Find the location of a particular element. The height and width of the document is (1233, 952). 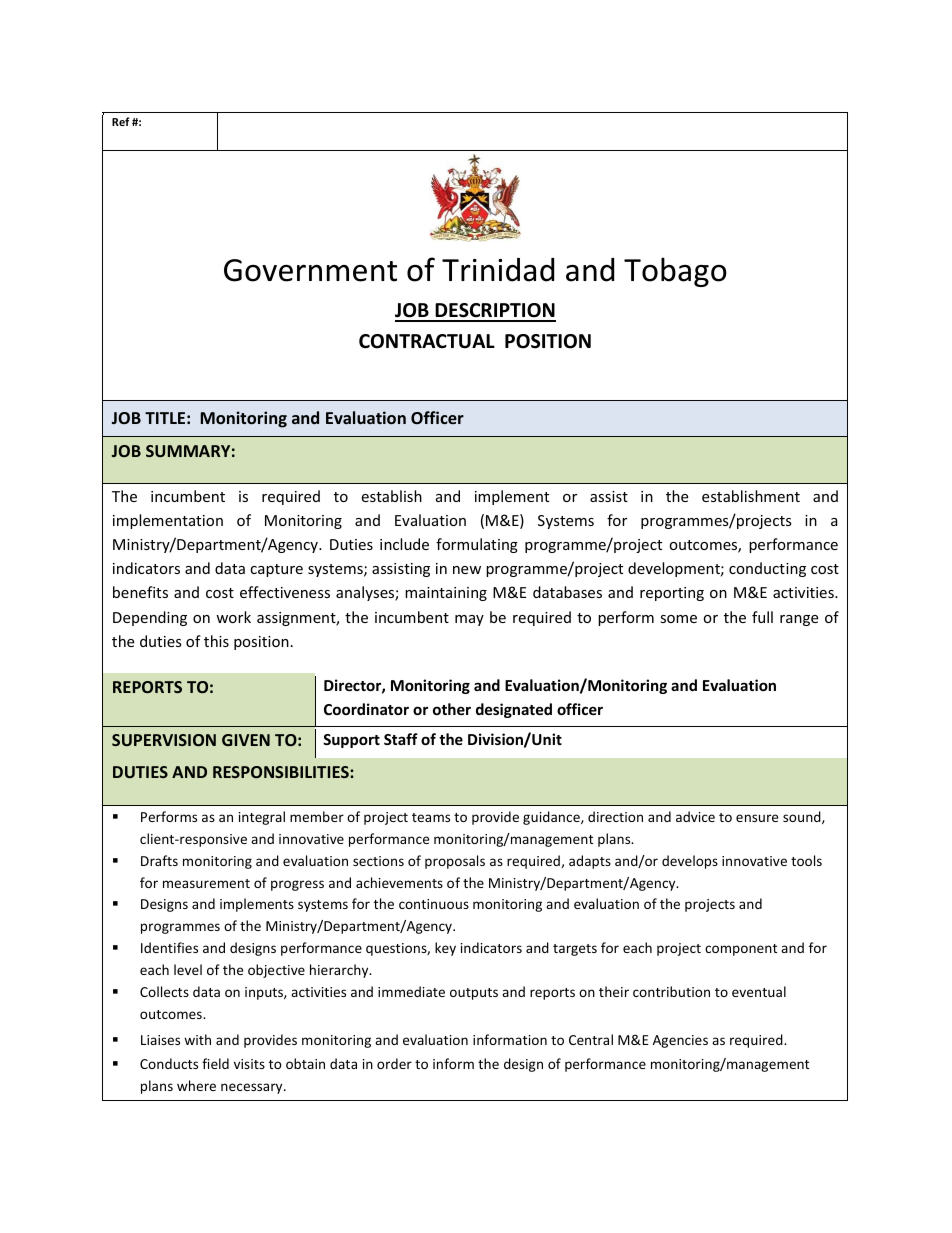

field is located at coordinates (215, 1063).
